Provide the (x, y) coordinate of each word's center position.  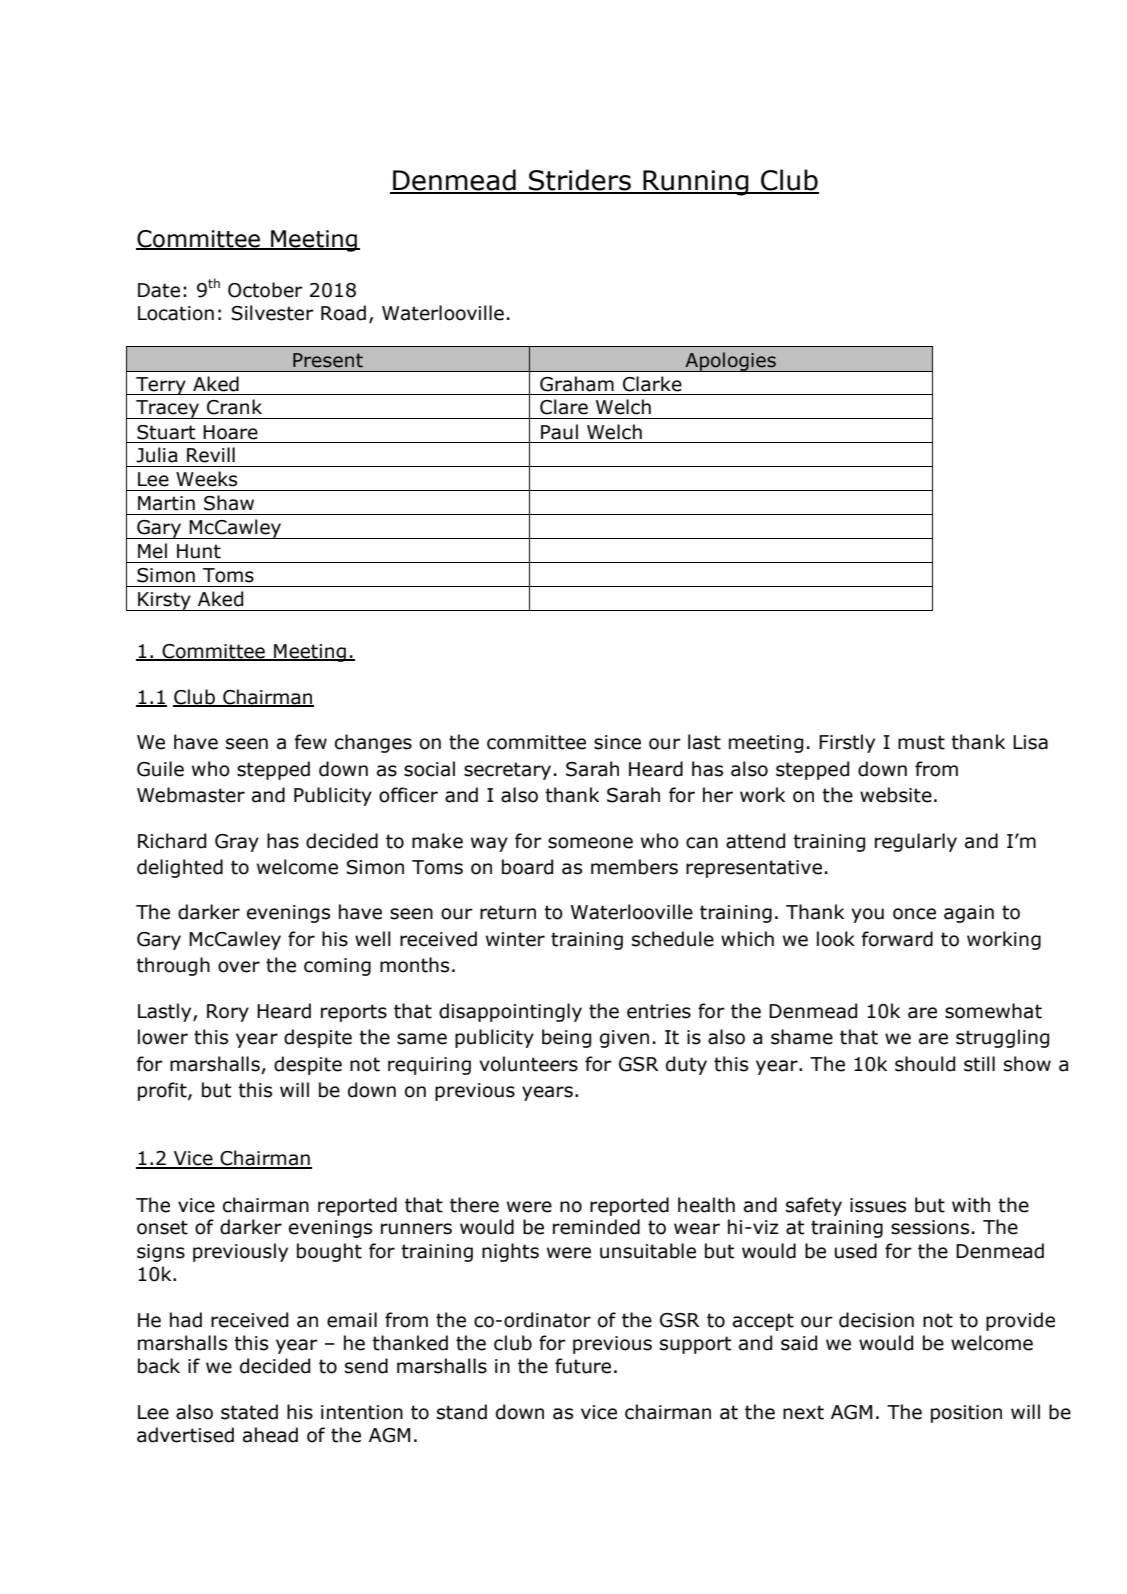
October (265, 290)
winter (515, 939)
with (971, 1205)
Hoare (230, 432)
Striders (580, 181)
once (914, 914)
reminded (596, 1227)
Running (696, 183)
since (617, 742)
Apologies (730, 362)
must (921, 742)
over (239, 967)
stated (249, 1412)
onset (162, 1227)
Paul (559, 432)
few (311, 742)
